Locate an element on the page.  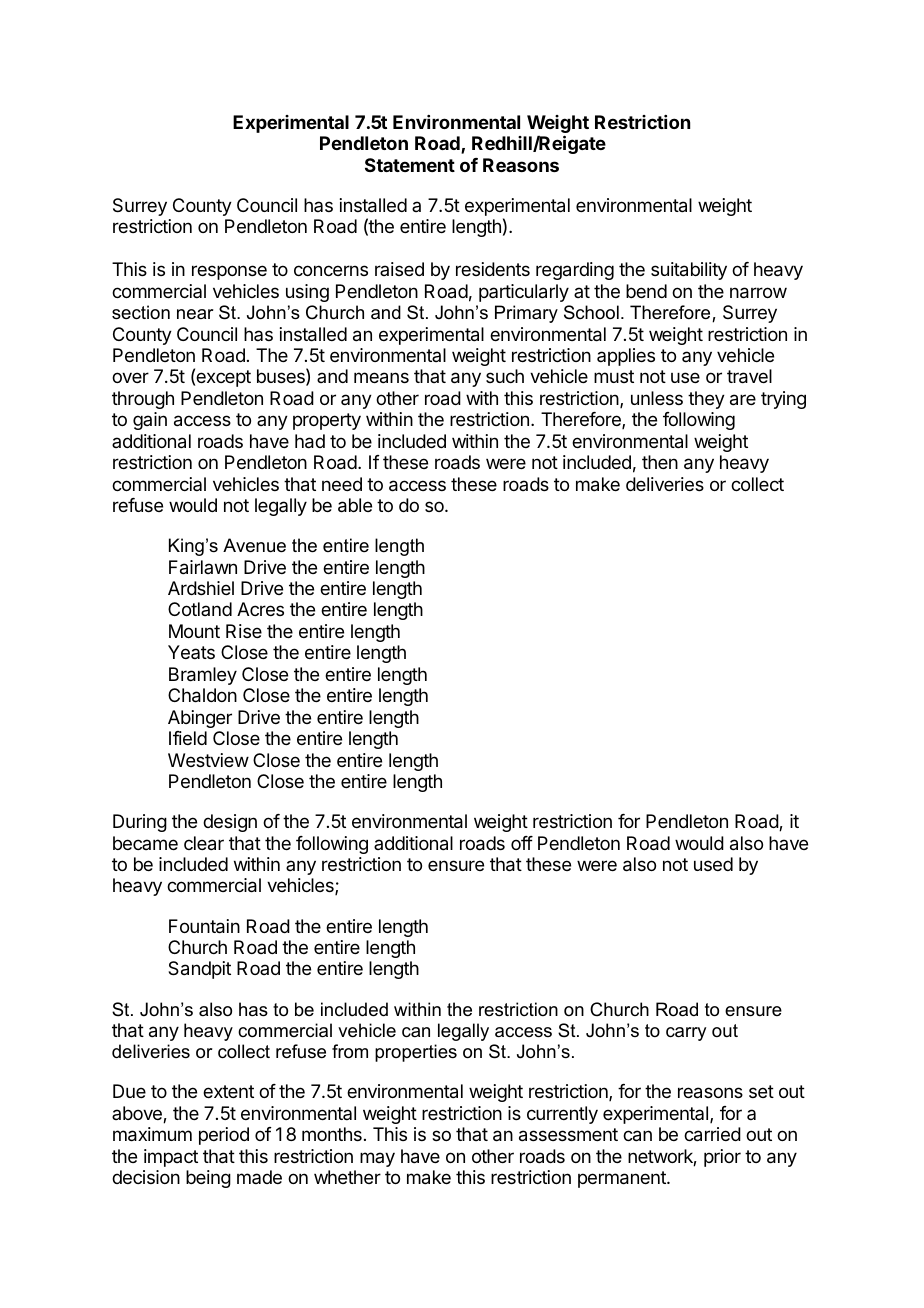
Statement is located at coordinates (410, 165).
